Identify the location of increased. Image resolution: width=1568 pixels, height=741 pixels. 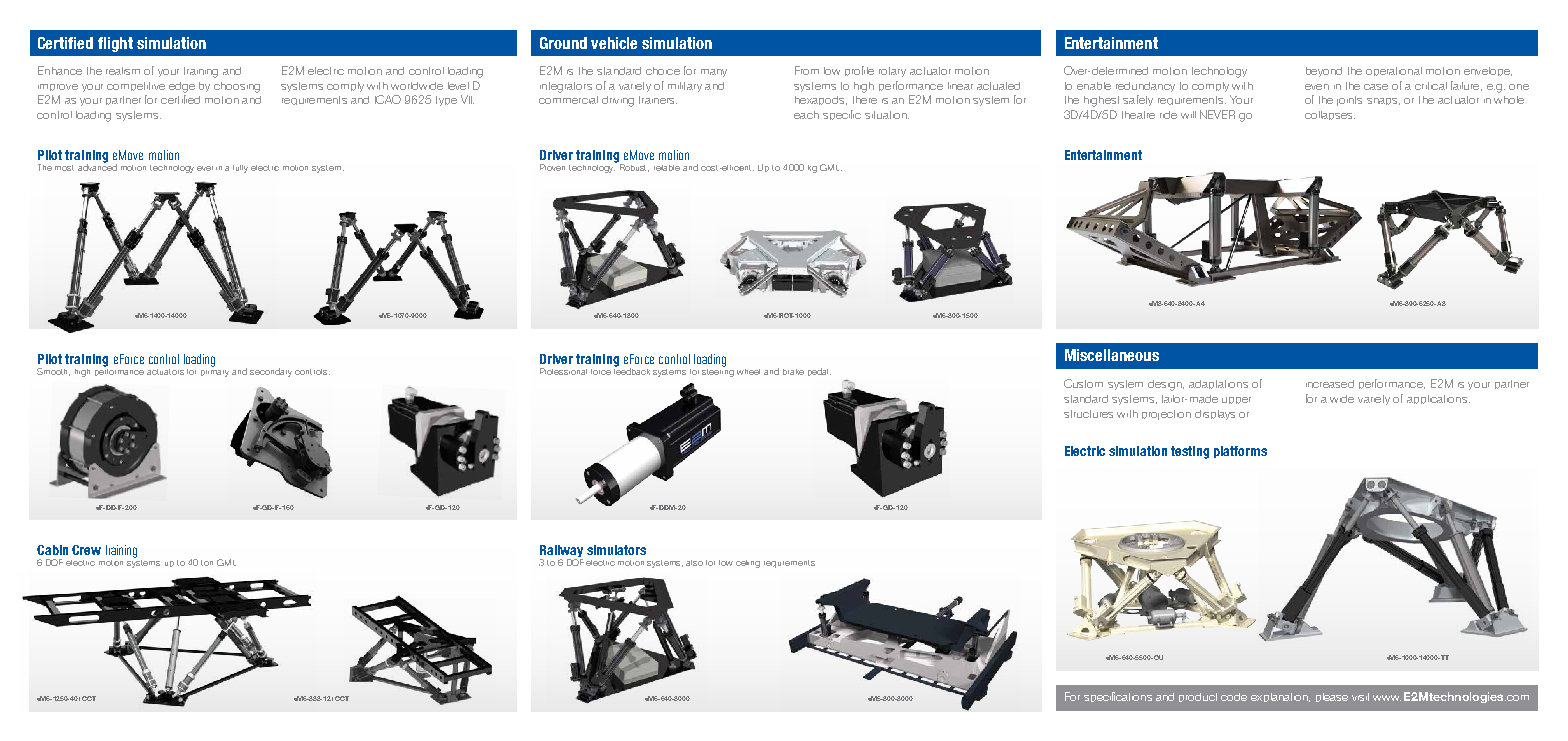
(1330, 384).
